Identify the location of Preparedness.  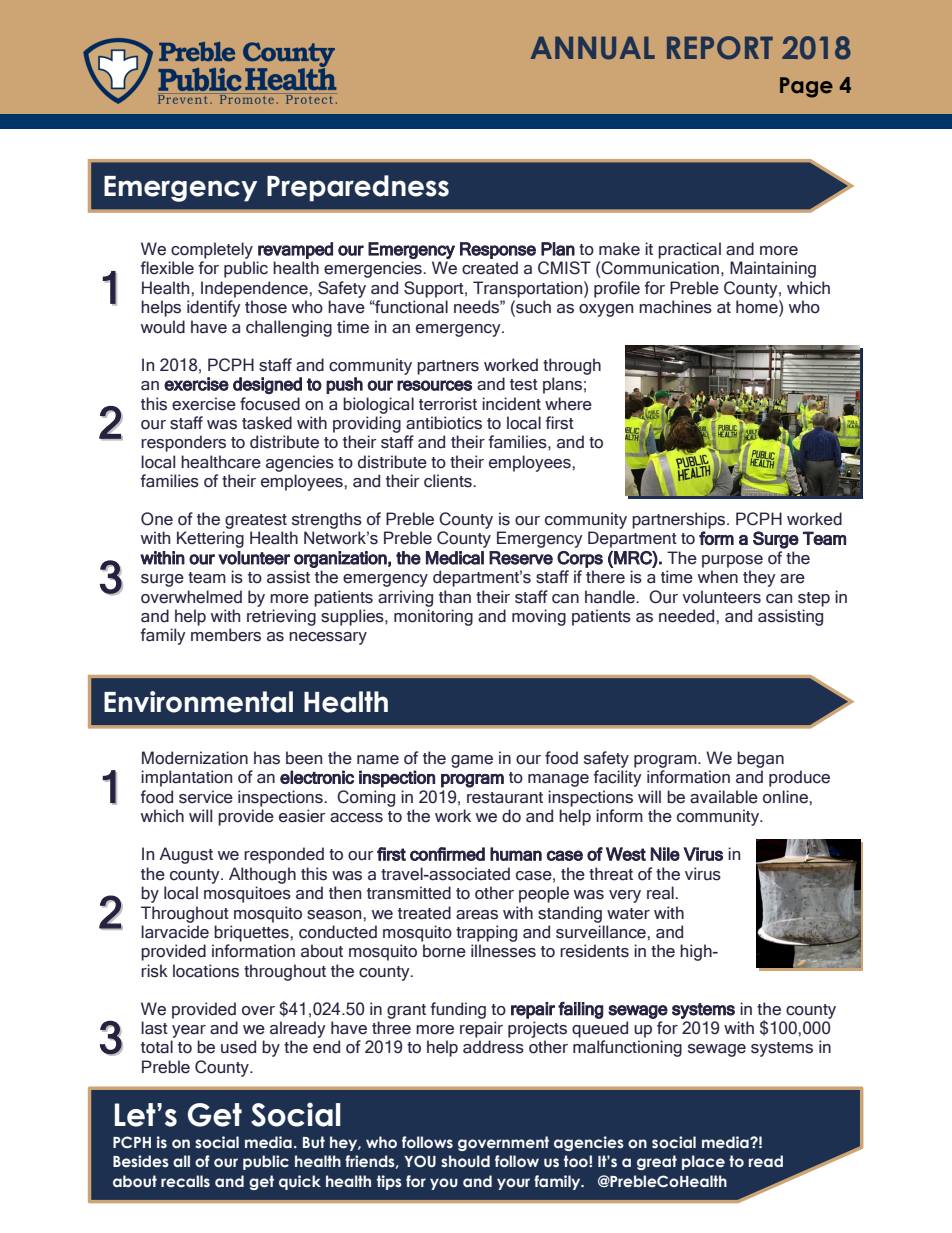
(358, 188).
